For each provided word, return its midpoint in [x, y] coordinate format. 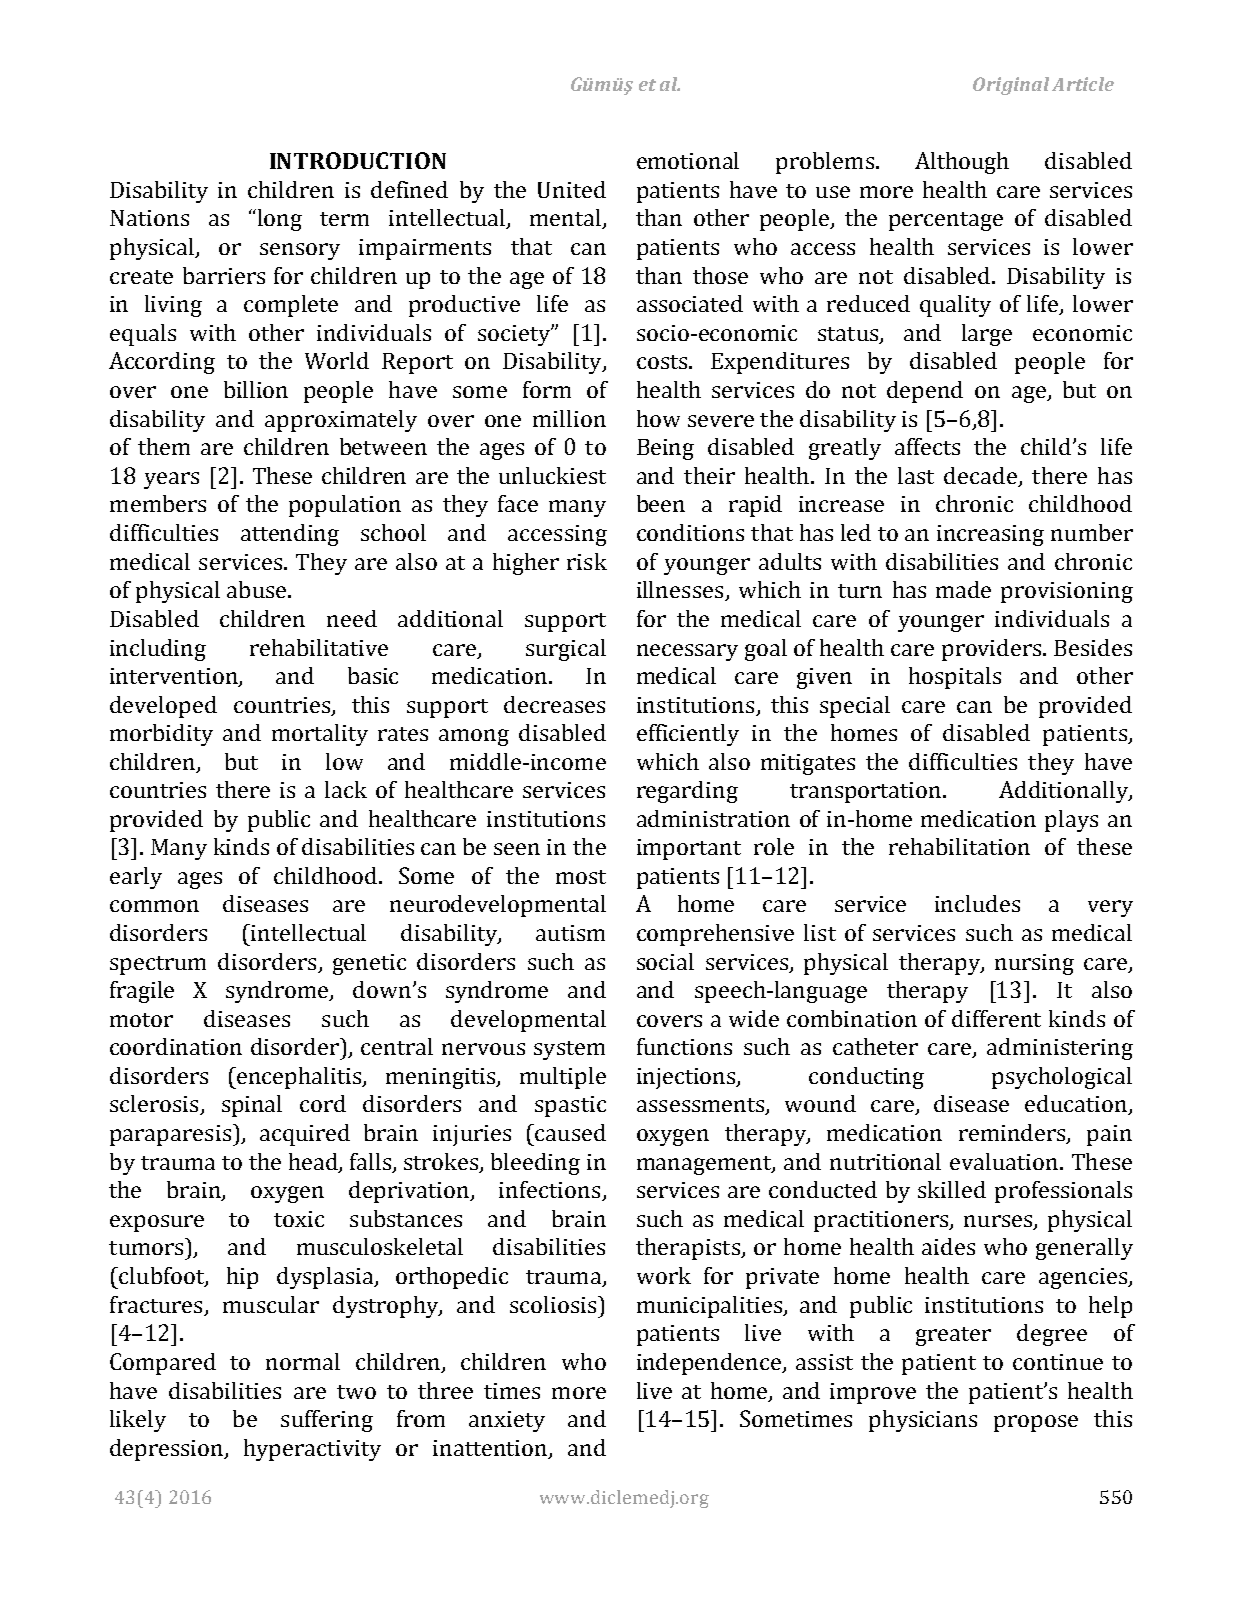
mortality [320, 735]
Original [1011, 86]
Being [665, 449]
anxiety [507, 1421]
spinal [252, 1106]
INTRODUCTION [358, 160]
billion [256, 389]
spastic [570, 1106]
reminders [1013, 1134]
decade [981, 477]
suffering [327, 1421]
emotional [688, 160]
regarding [687, 792]
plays [1071, 821]
